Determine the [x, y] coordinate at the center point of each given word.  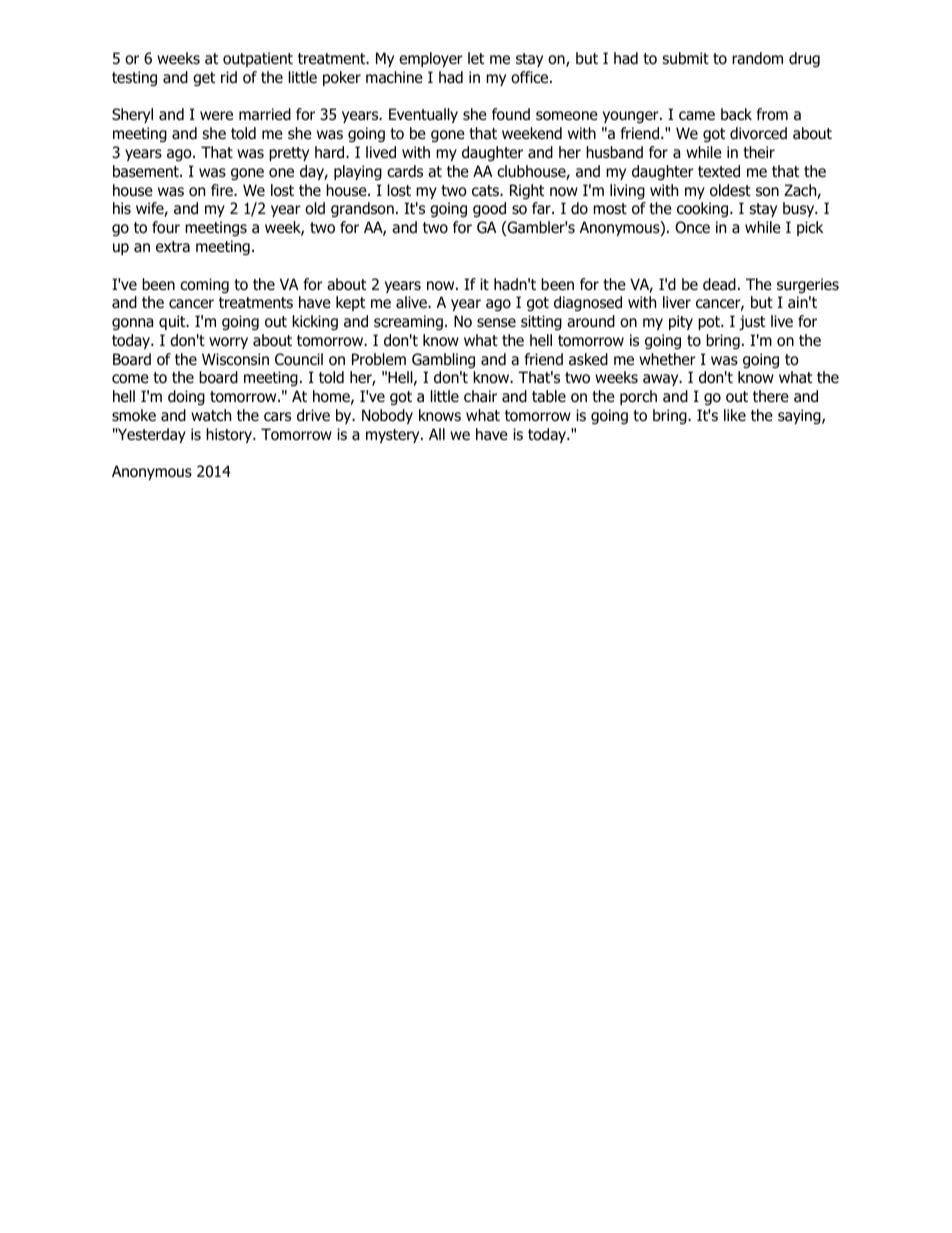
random [757, 58]
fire [223, 190]
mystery [394, 436]
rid [229, 77]
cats [486, 190]
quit [173, 322]
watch [211, 415]
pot [710, 323]
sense [496, 323]
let [476, 58]
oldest [730, 190]
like [735, 415]
